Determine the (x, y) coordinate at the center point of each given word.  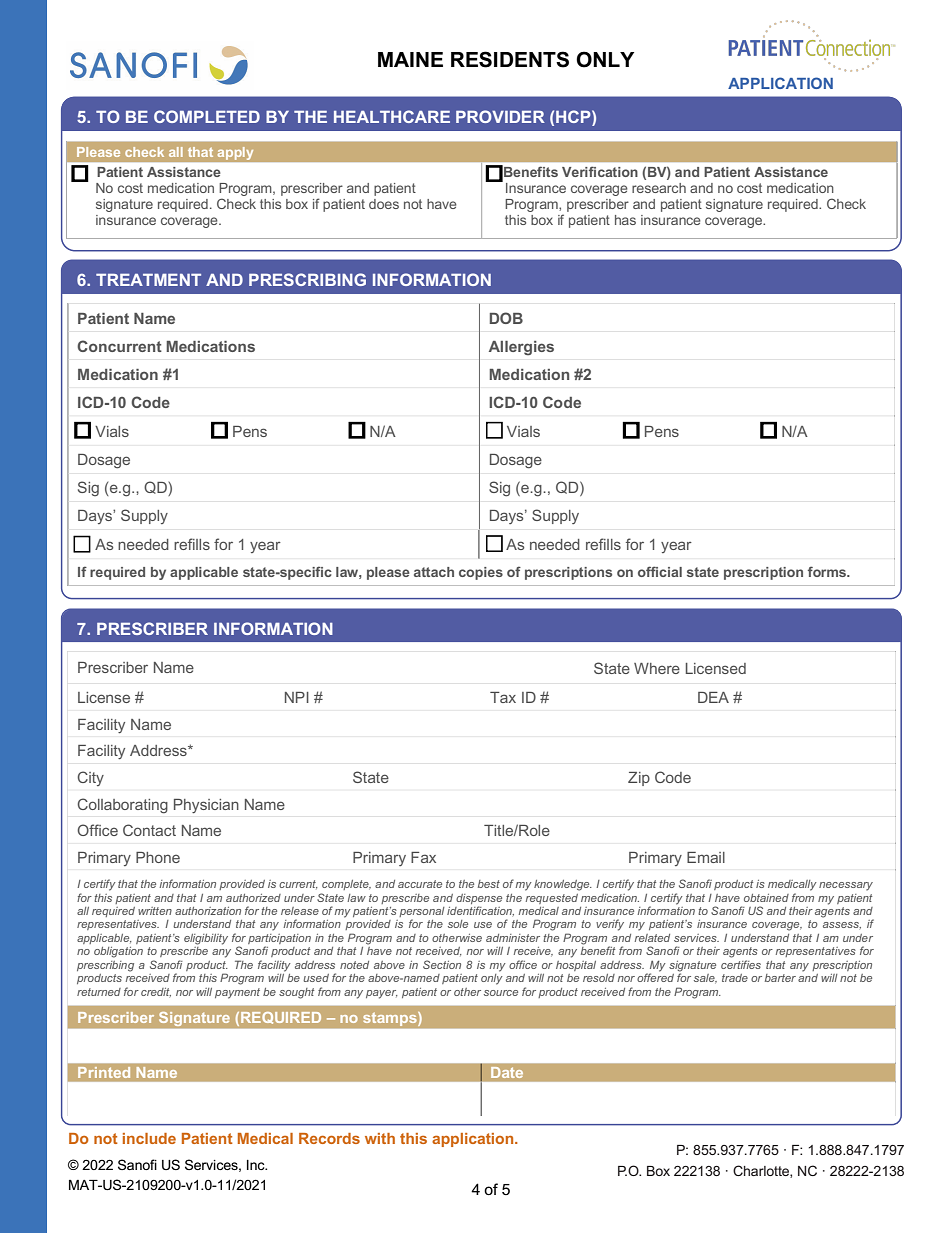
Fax (423, 857)
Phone (158, 857)
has (625, 220)
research (659, 188)
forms (828, 571)
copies (481, 573)
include (149, 1138)
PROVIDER (500, 116)
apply (235, 153)
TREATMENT (148, 280)
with (380, 1138)
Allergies (521, 348)
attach (434, 572)
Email (706, 857)
